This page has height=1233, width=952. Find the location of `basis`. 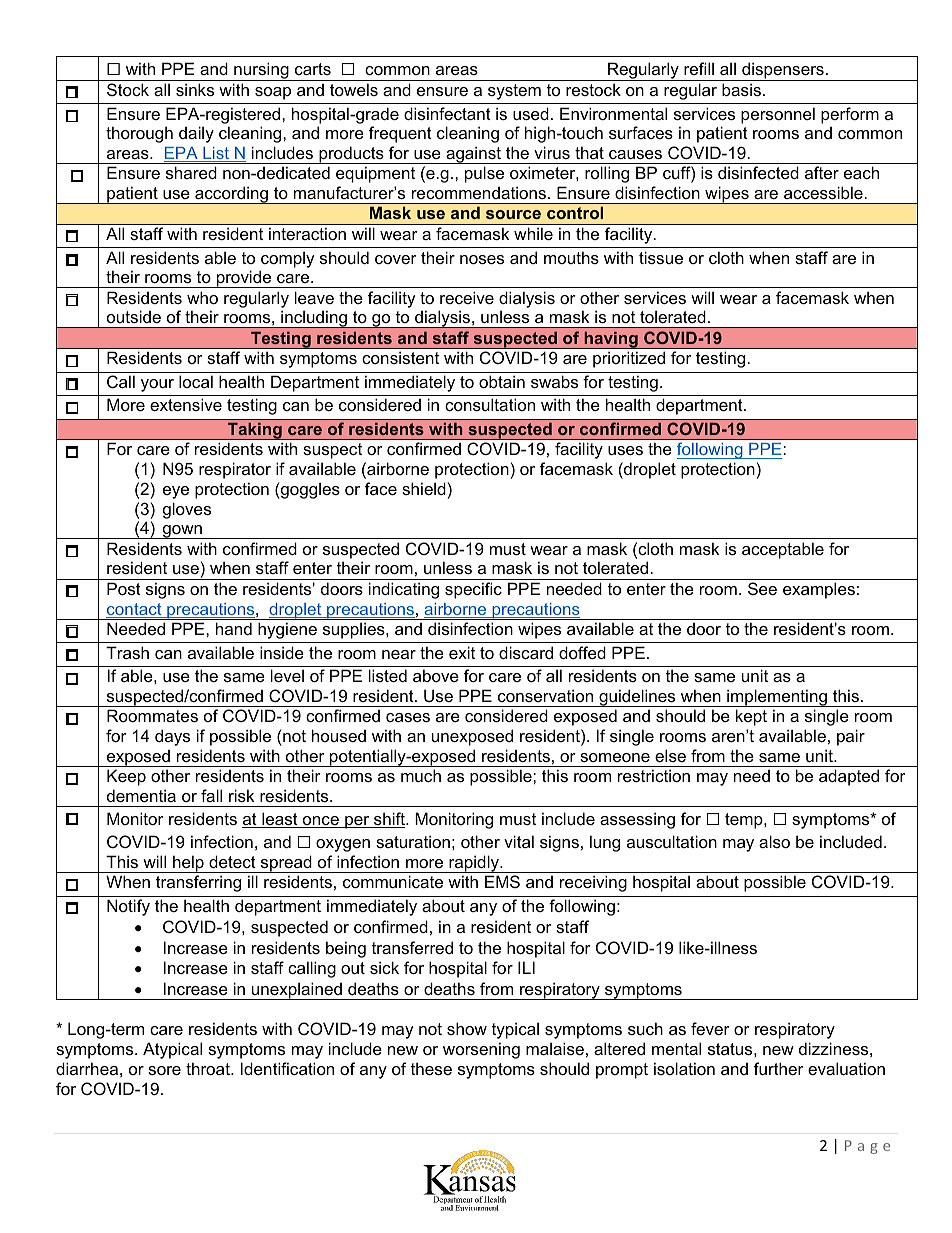

basis is located at coordinates (741, 89).
